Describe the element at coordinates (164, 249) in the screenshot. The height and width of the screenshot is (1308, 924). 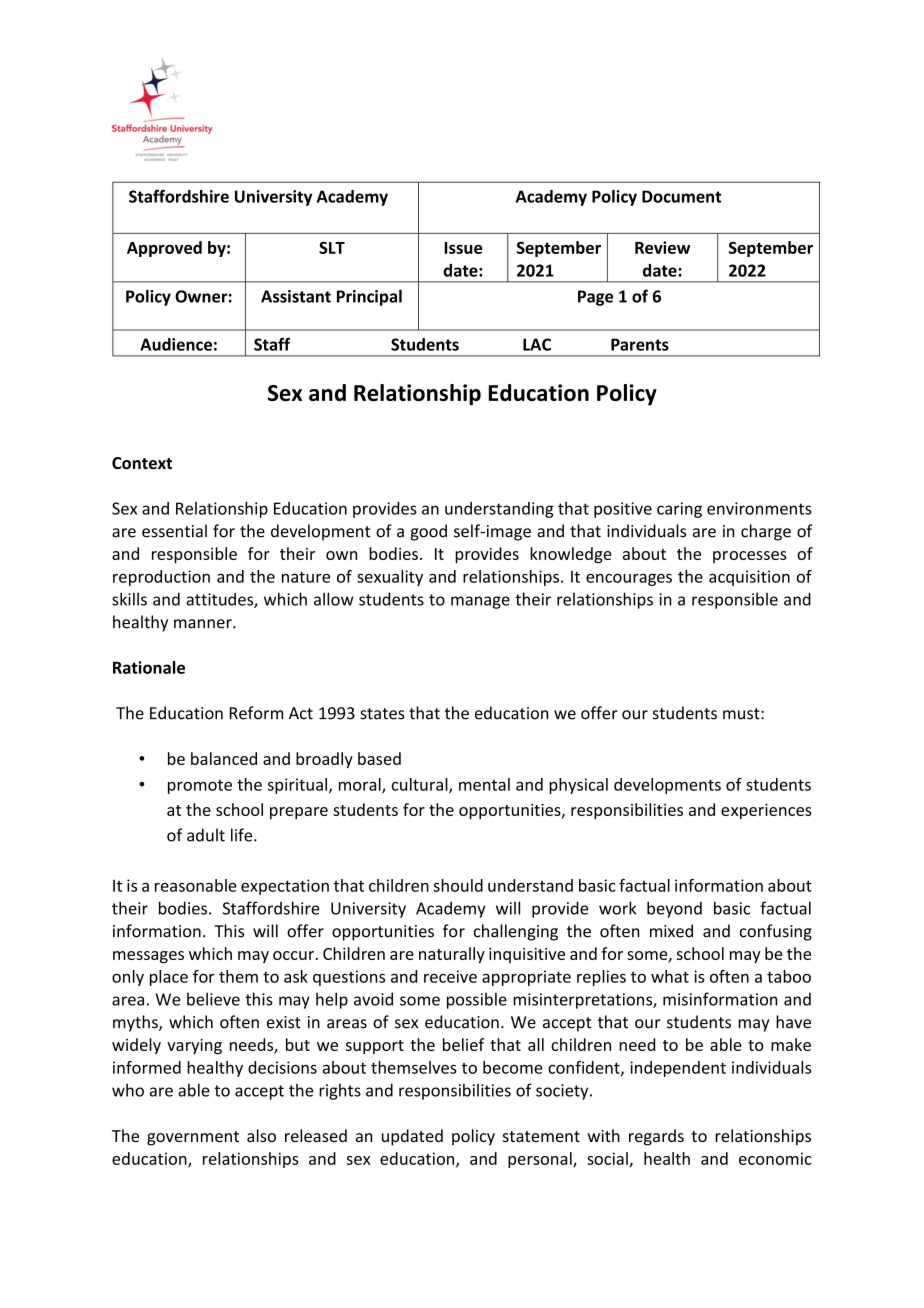
I see `Approved` at that location.
